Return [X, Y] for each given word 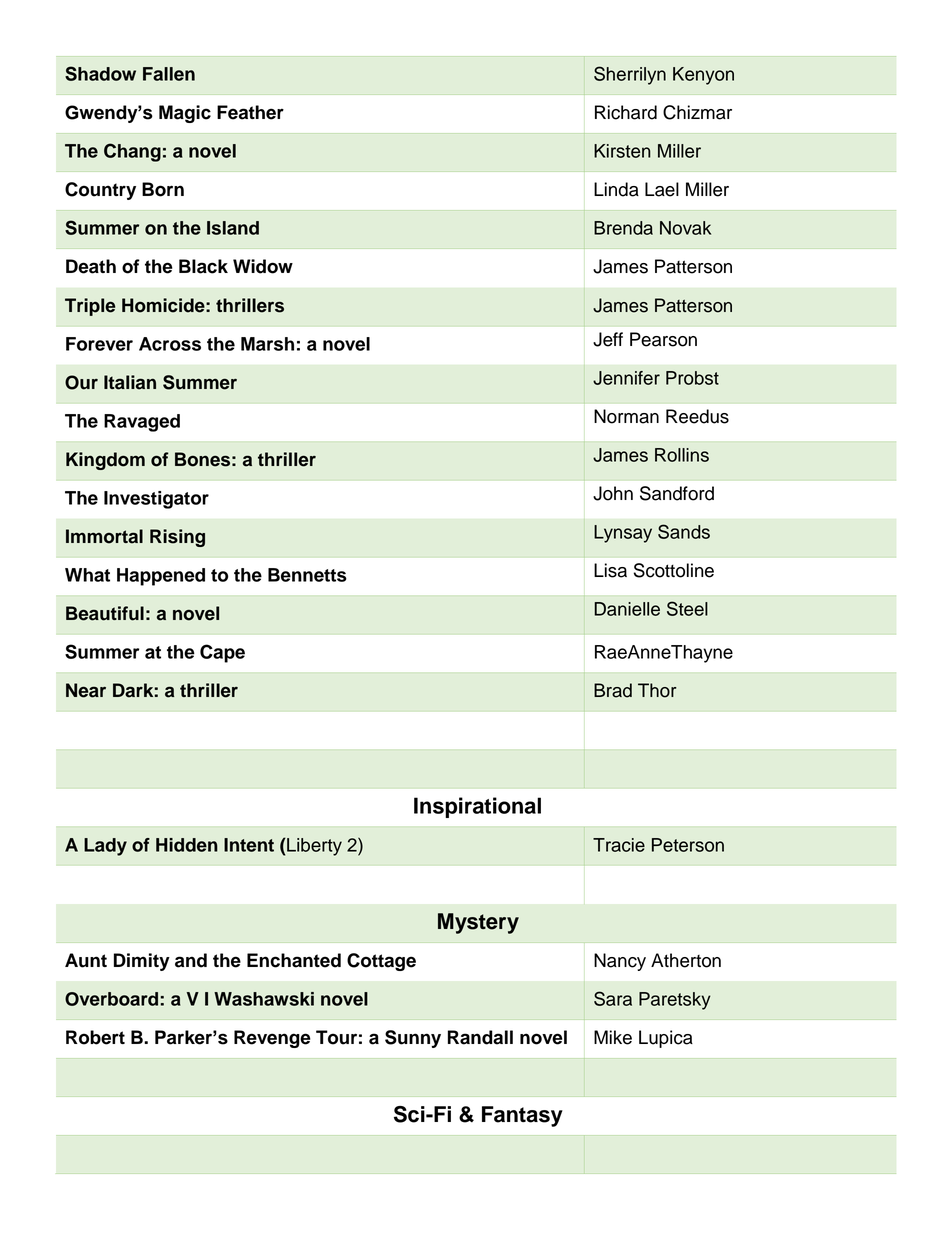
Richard [626, 112]
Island [233, 228]
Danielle [627, 609]
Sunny [413, 1039]
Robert [95, 1037]
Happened [161, 577]
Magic [185, 114]
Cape [222, 653]
